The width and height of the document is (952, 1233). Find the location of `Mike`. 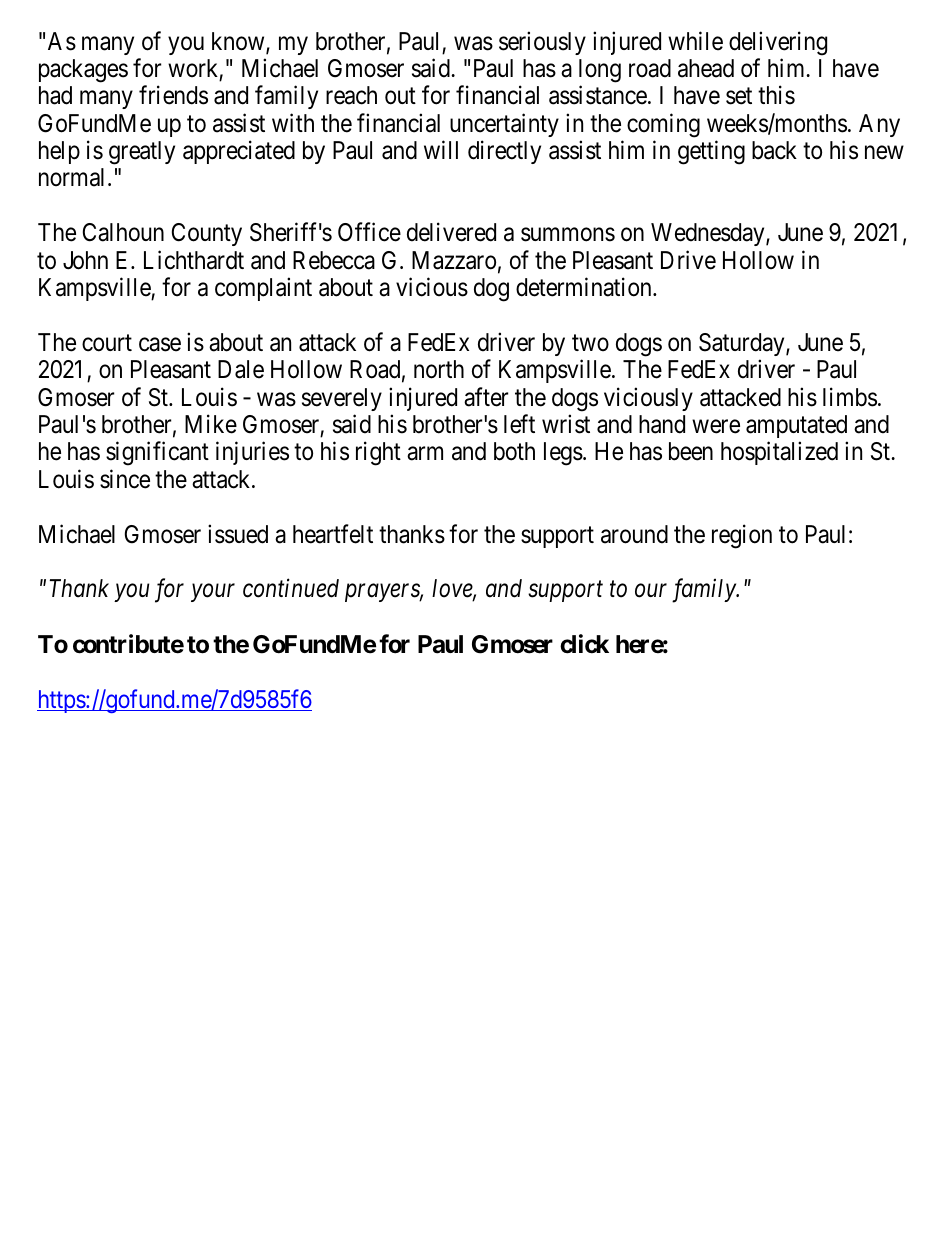

Mike is located at coordinates (211, 424).
